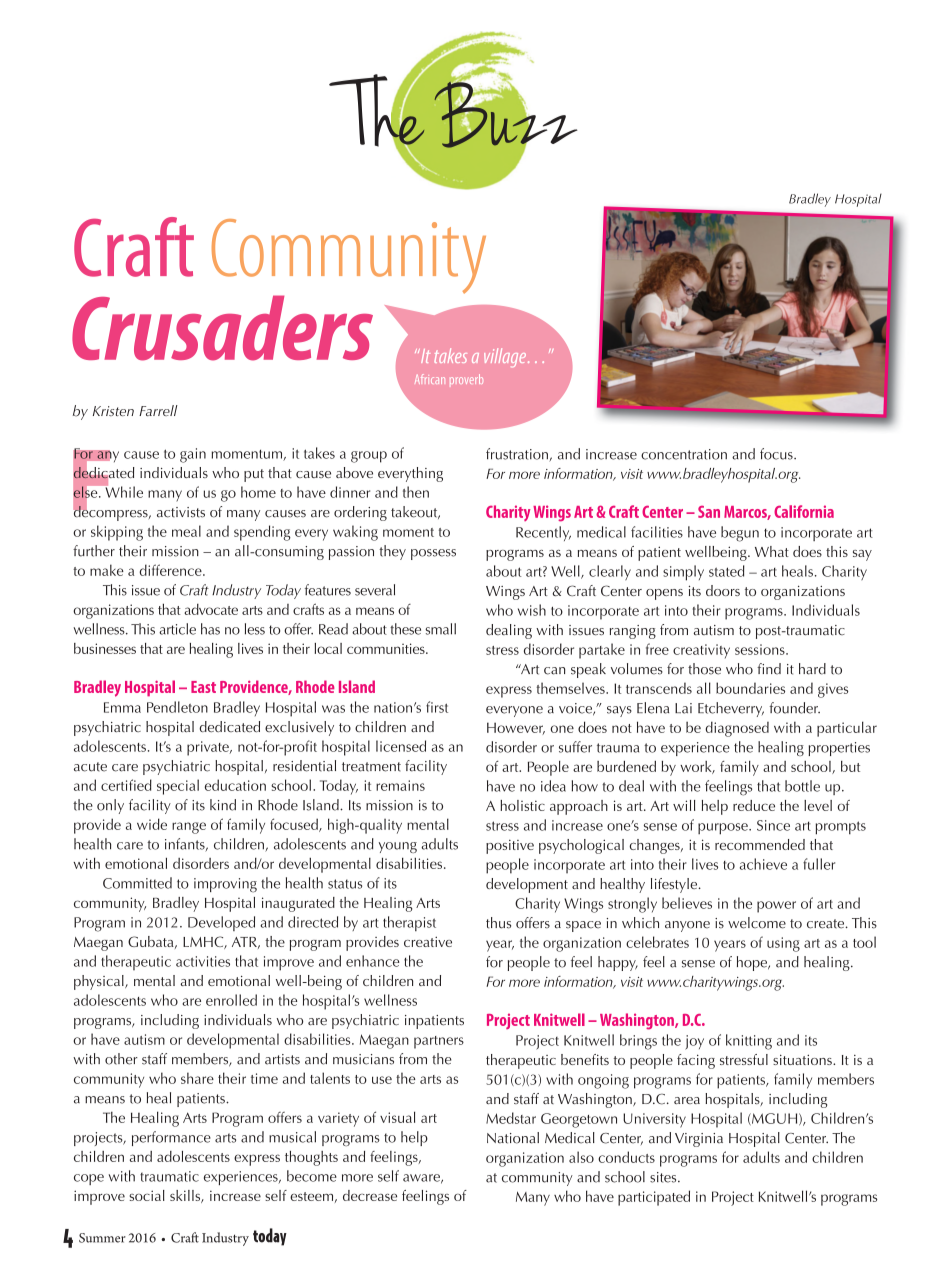  Describe the element at coordinates (684, 454) in the screenshot. I see `concentration` at that location.
